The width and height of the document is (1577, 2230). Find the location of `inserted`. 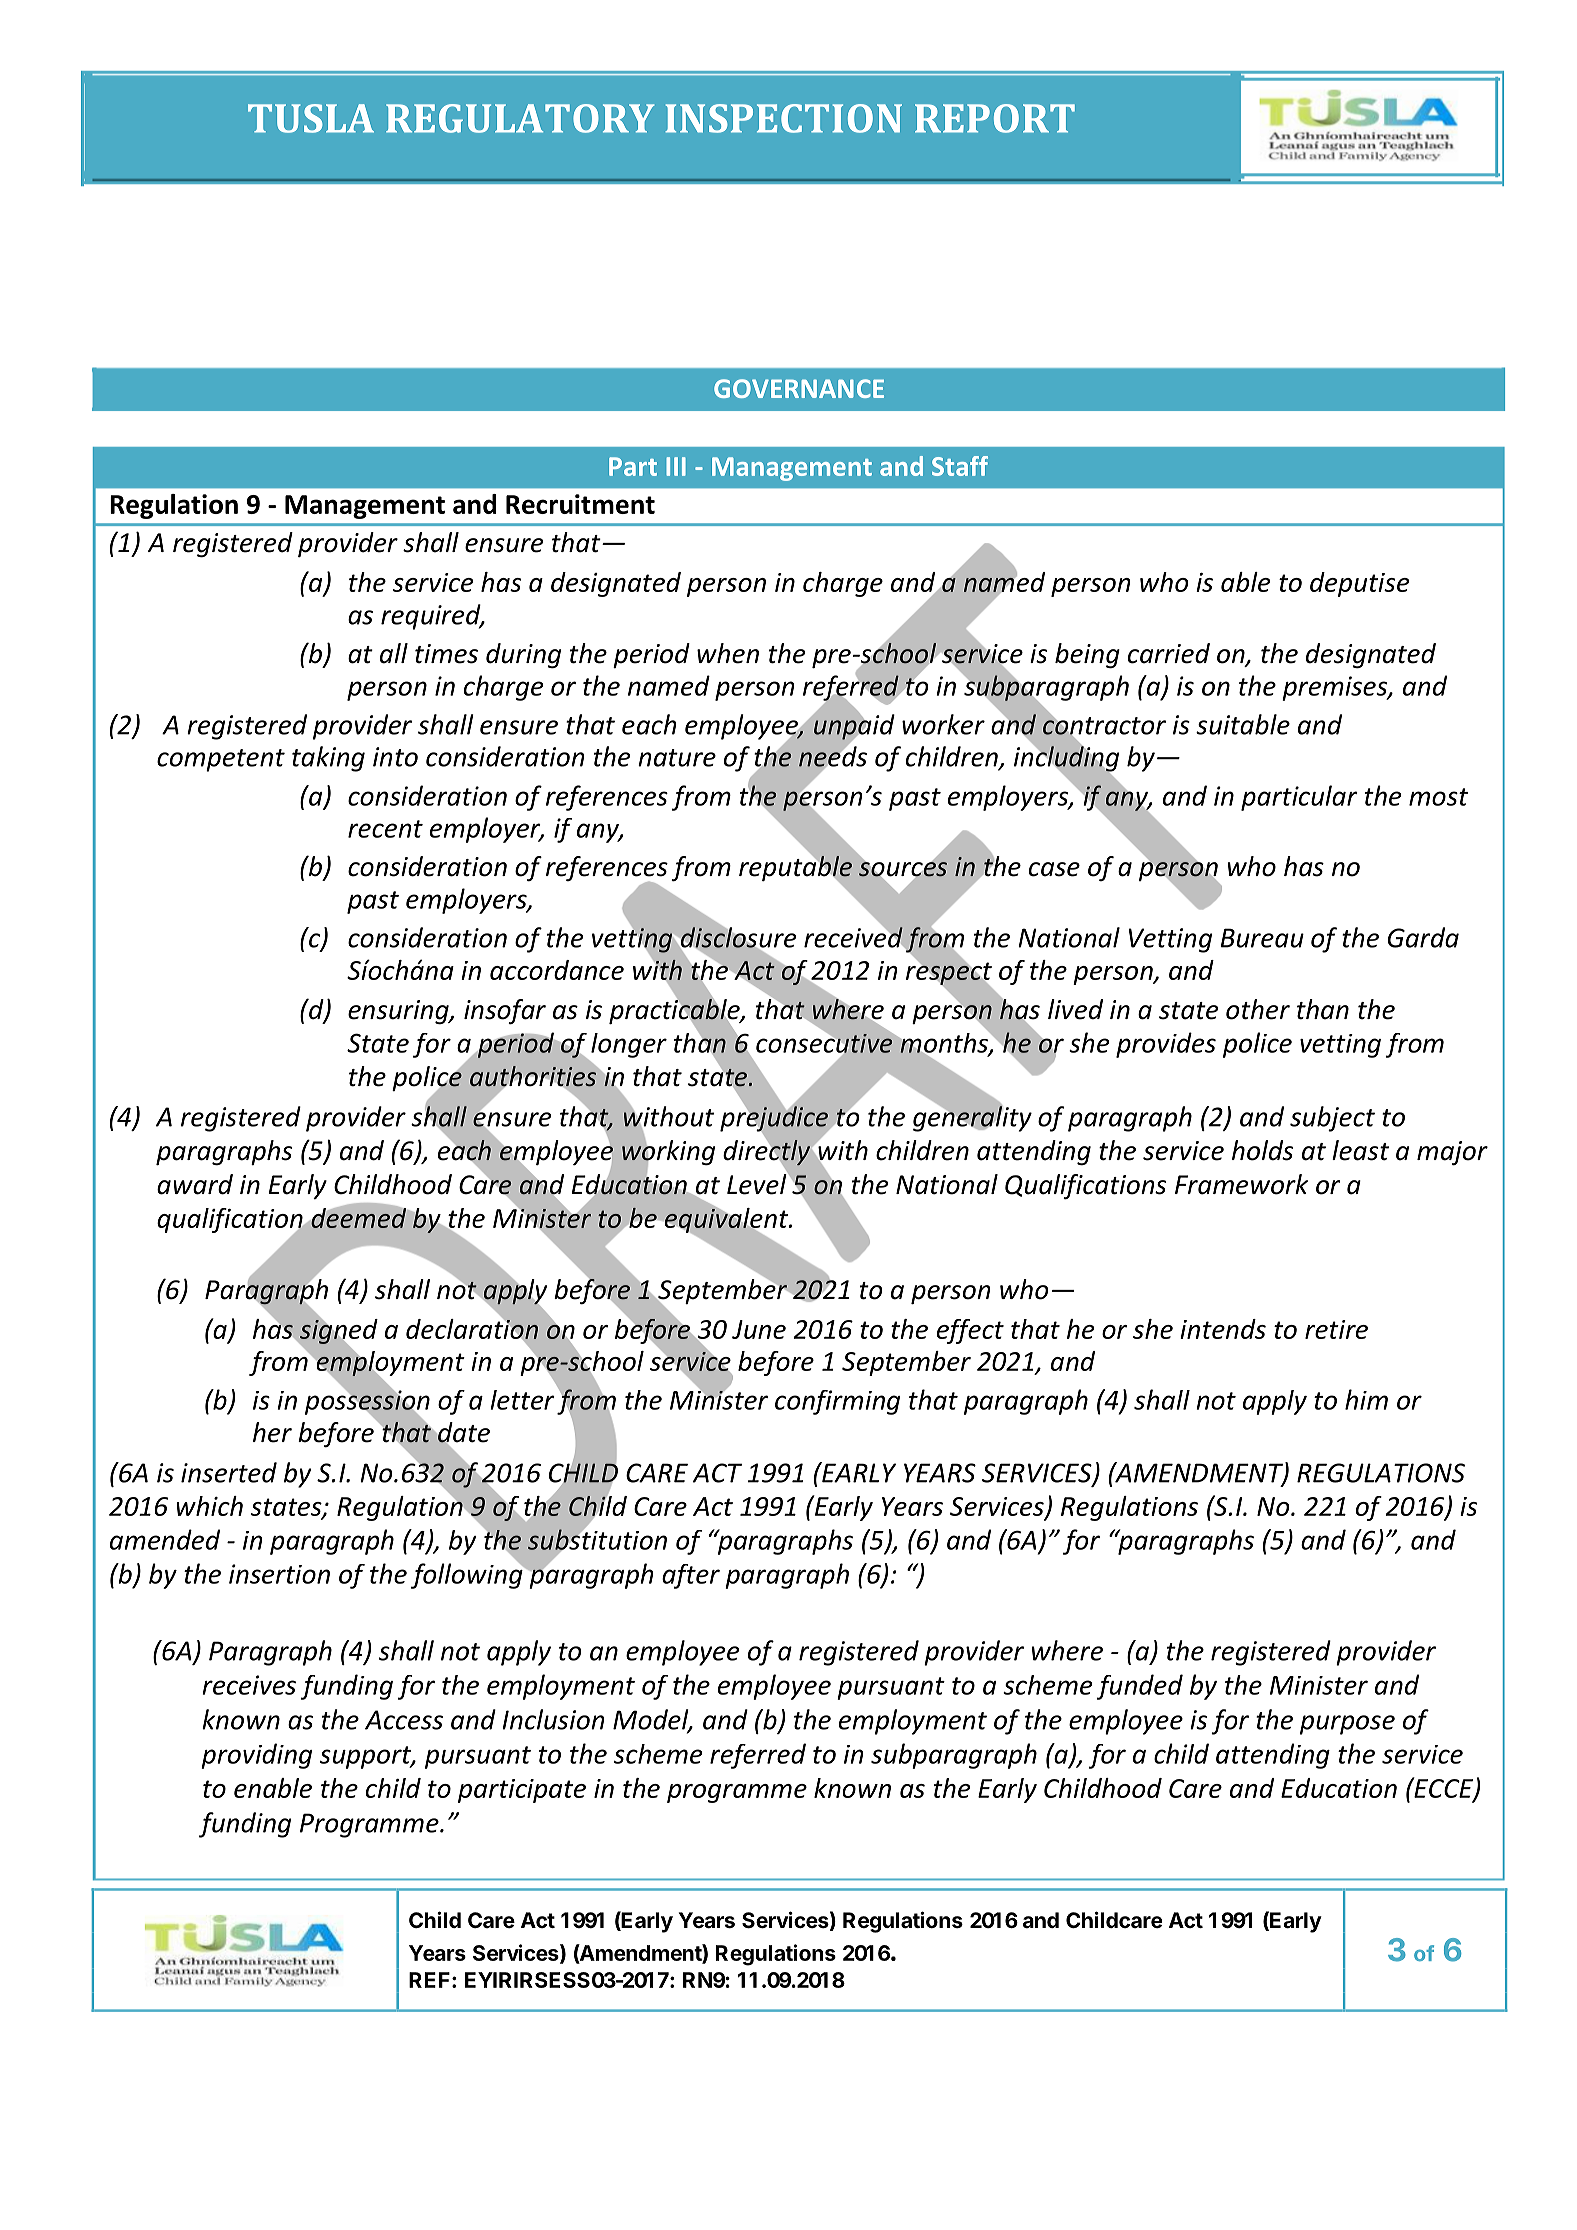

inserted is located at coordinates (229, 1472).
